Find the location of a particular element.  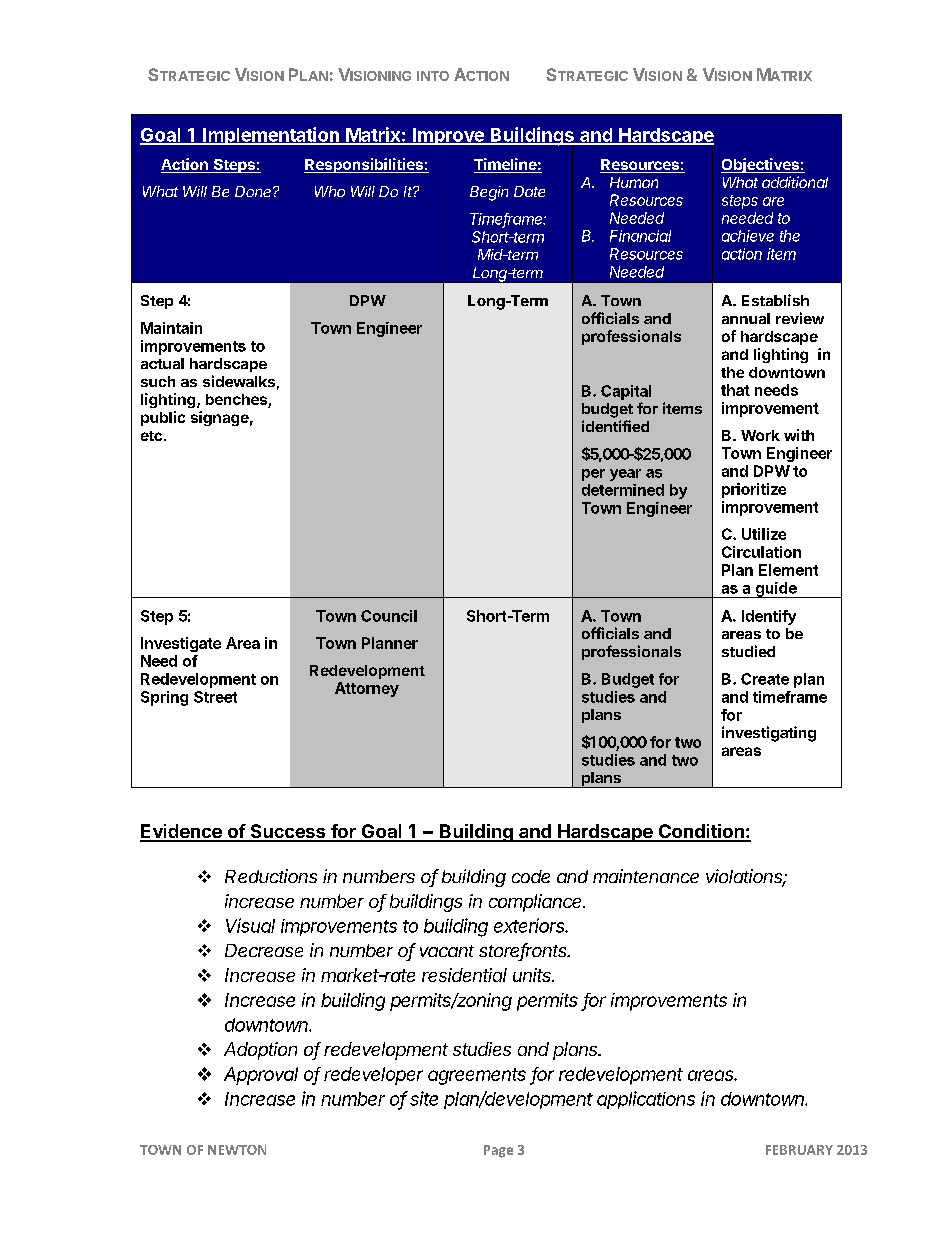

public is located at coordinates (163, 418).
